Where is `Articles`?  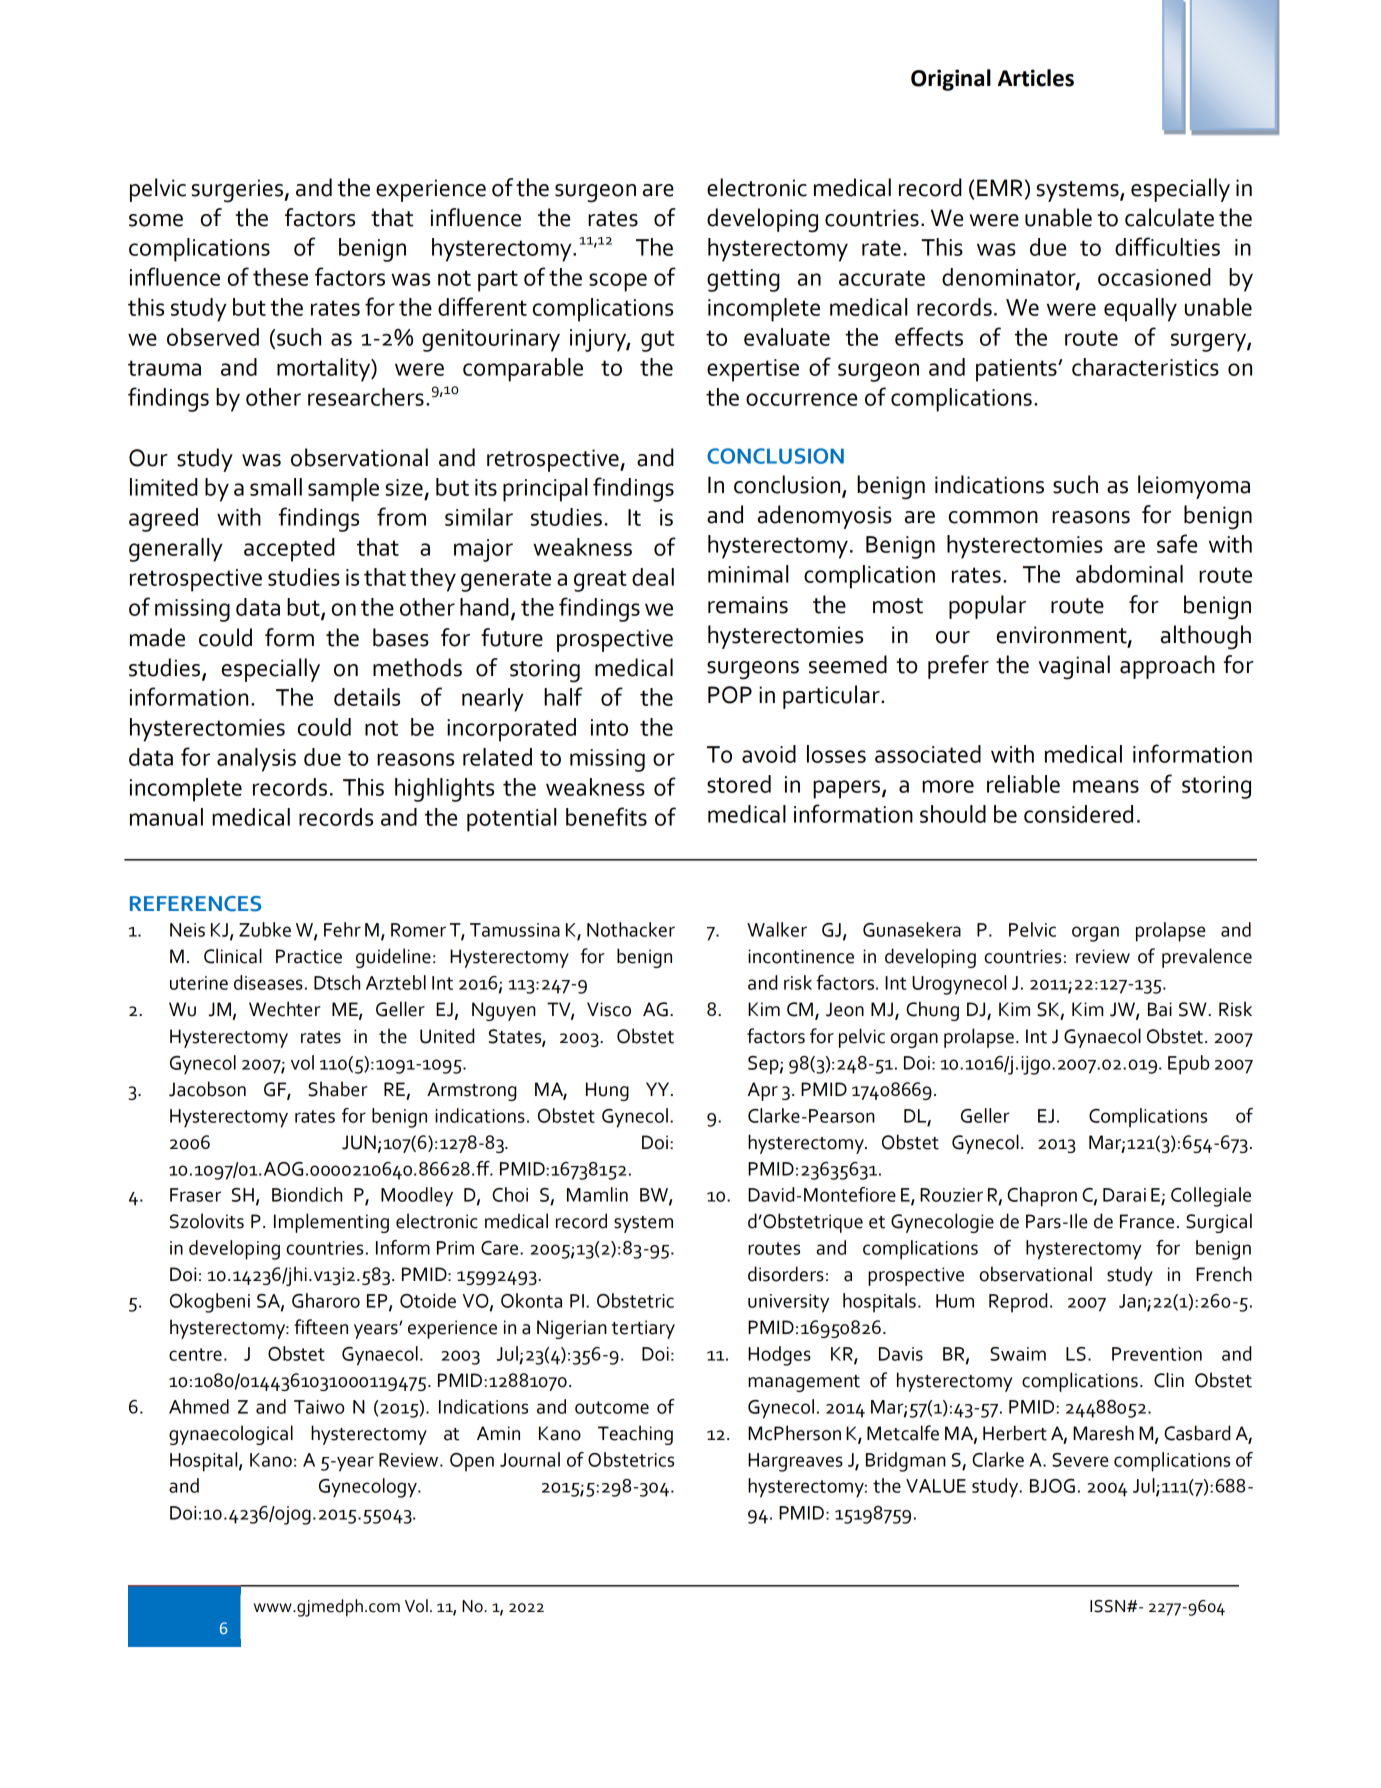
Articles is located at coordinates (1036, 78).
